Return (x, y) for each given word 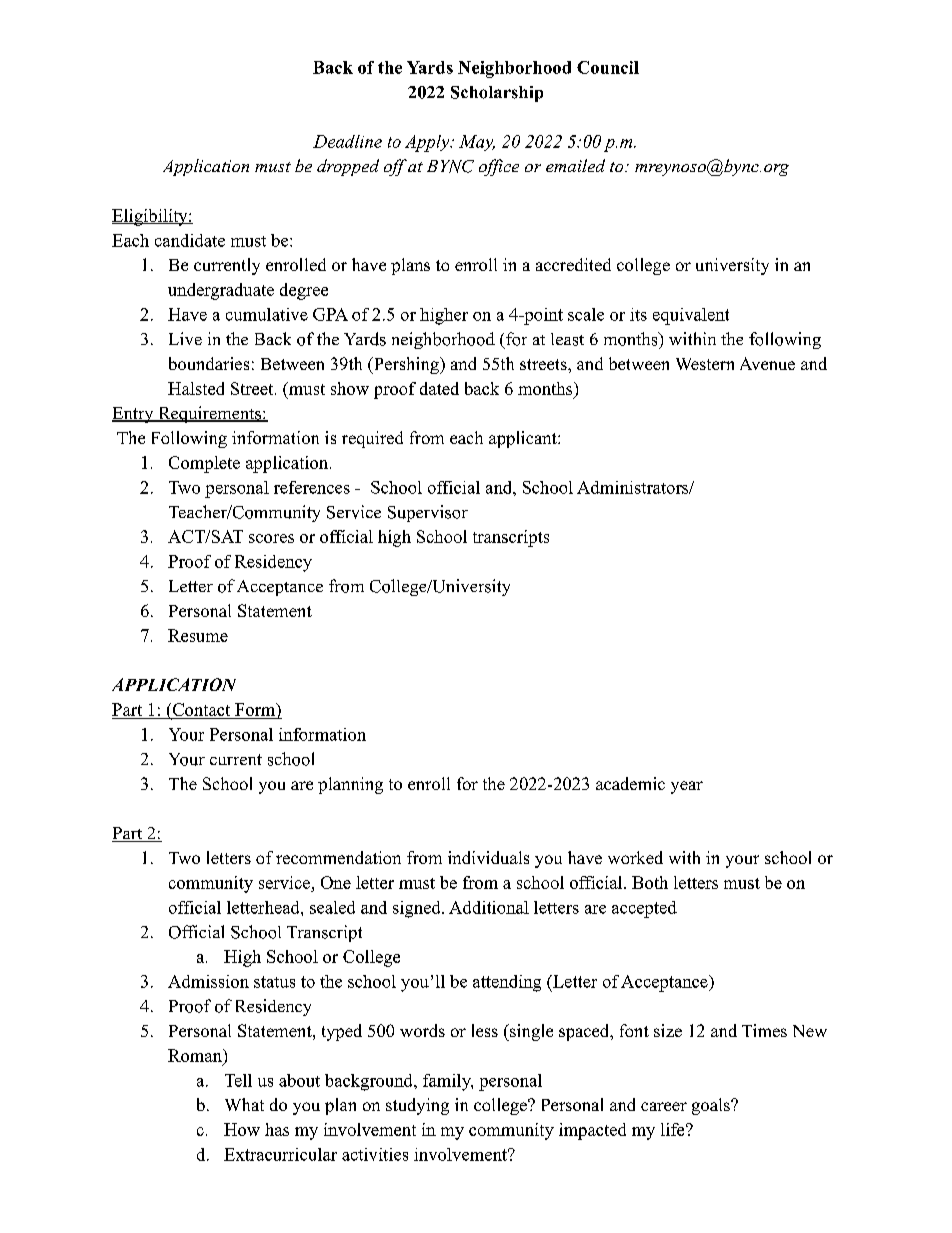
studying (417, 1106)
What (244, 1104)
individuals (488, 857)
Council (608, 67)
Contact (201, 711)
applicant (524, 439)
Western (705, 364)
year (687, 787)
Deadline (347, 141)
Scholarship (497, 94)
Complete (204, 464)
